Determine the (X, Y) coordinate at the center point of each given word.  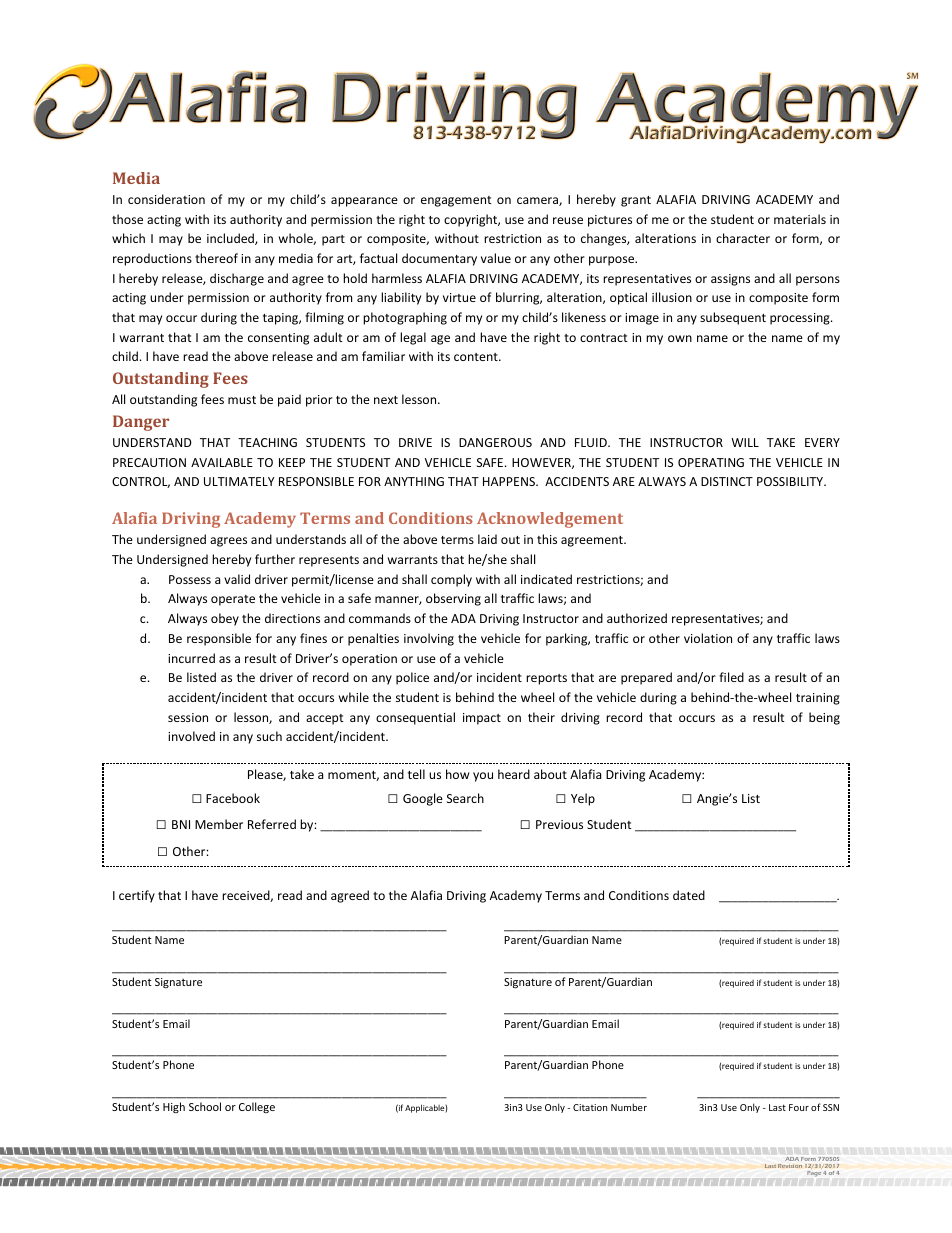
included (231, 239)
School (205, 1106)
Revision (790, 1166)
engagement (456, 201)
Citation (590, 1107)
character (743, 238)
